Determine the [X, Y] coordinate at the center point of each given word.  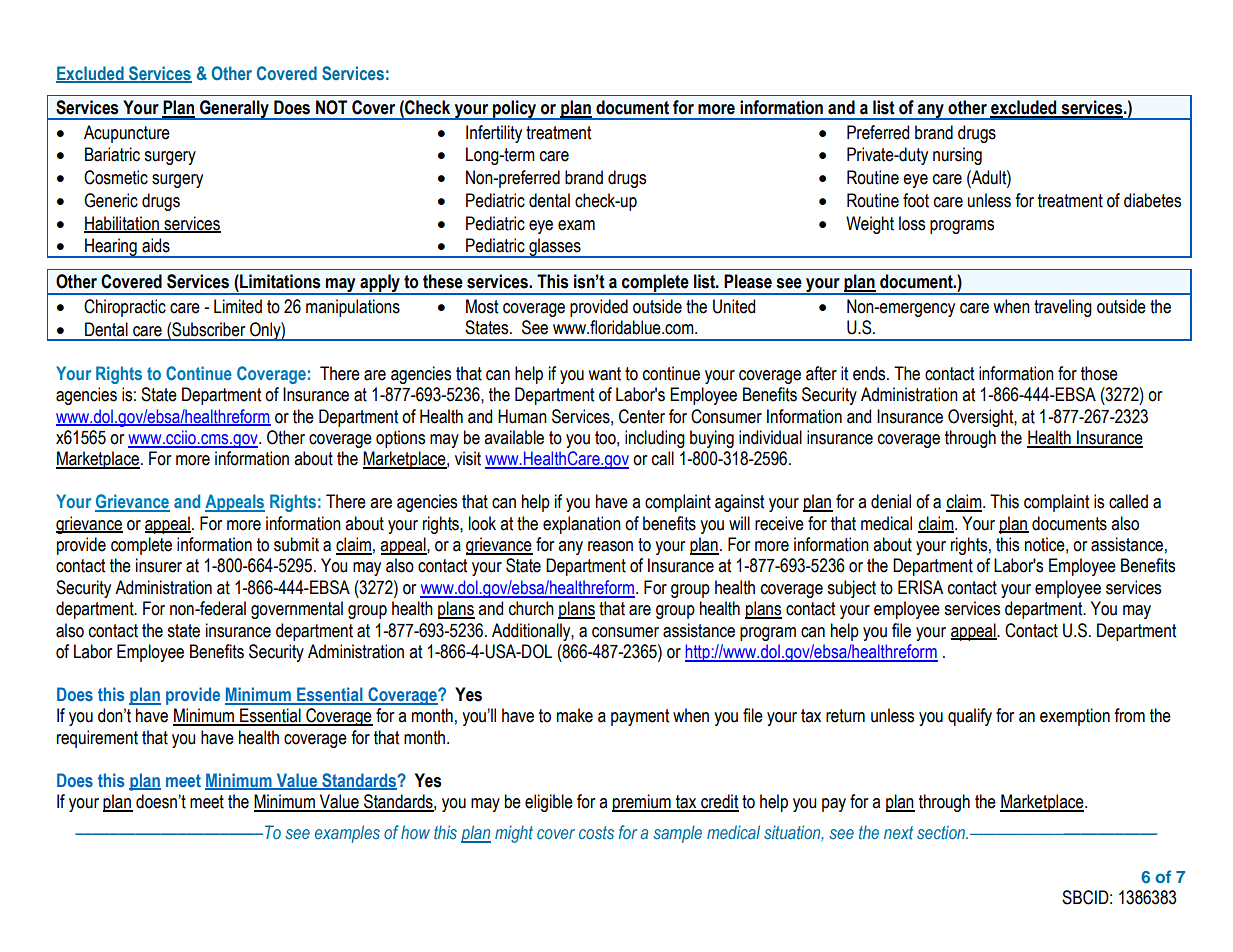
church [531, 608]
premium [642, 803]
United [734, 306]
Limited [238, 306]
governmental [297, 610]
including [655, 439]
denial [891, 501]
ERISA [921, 587]
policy [515, 110]
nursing [957, 156]
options [400, 439]
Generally [234, 110]
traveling [1063, 308]
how [415, 832]
